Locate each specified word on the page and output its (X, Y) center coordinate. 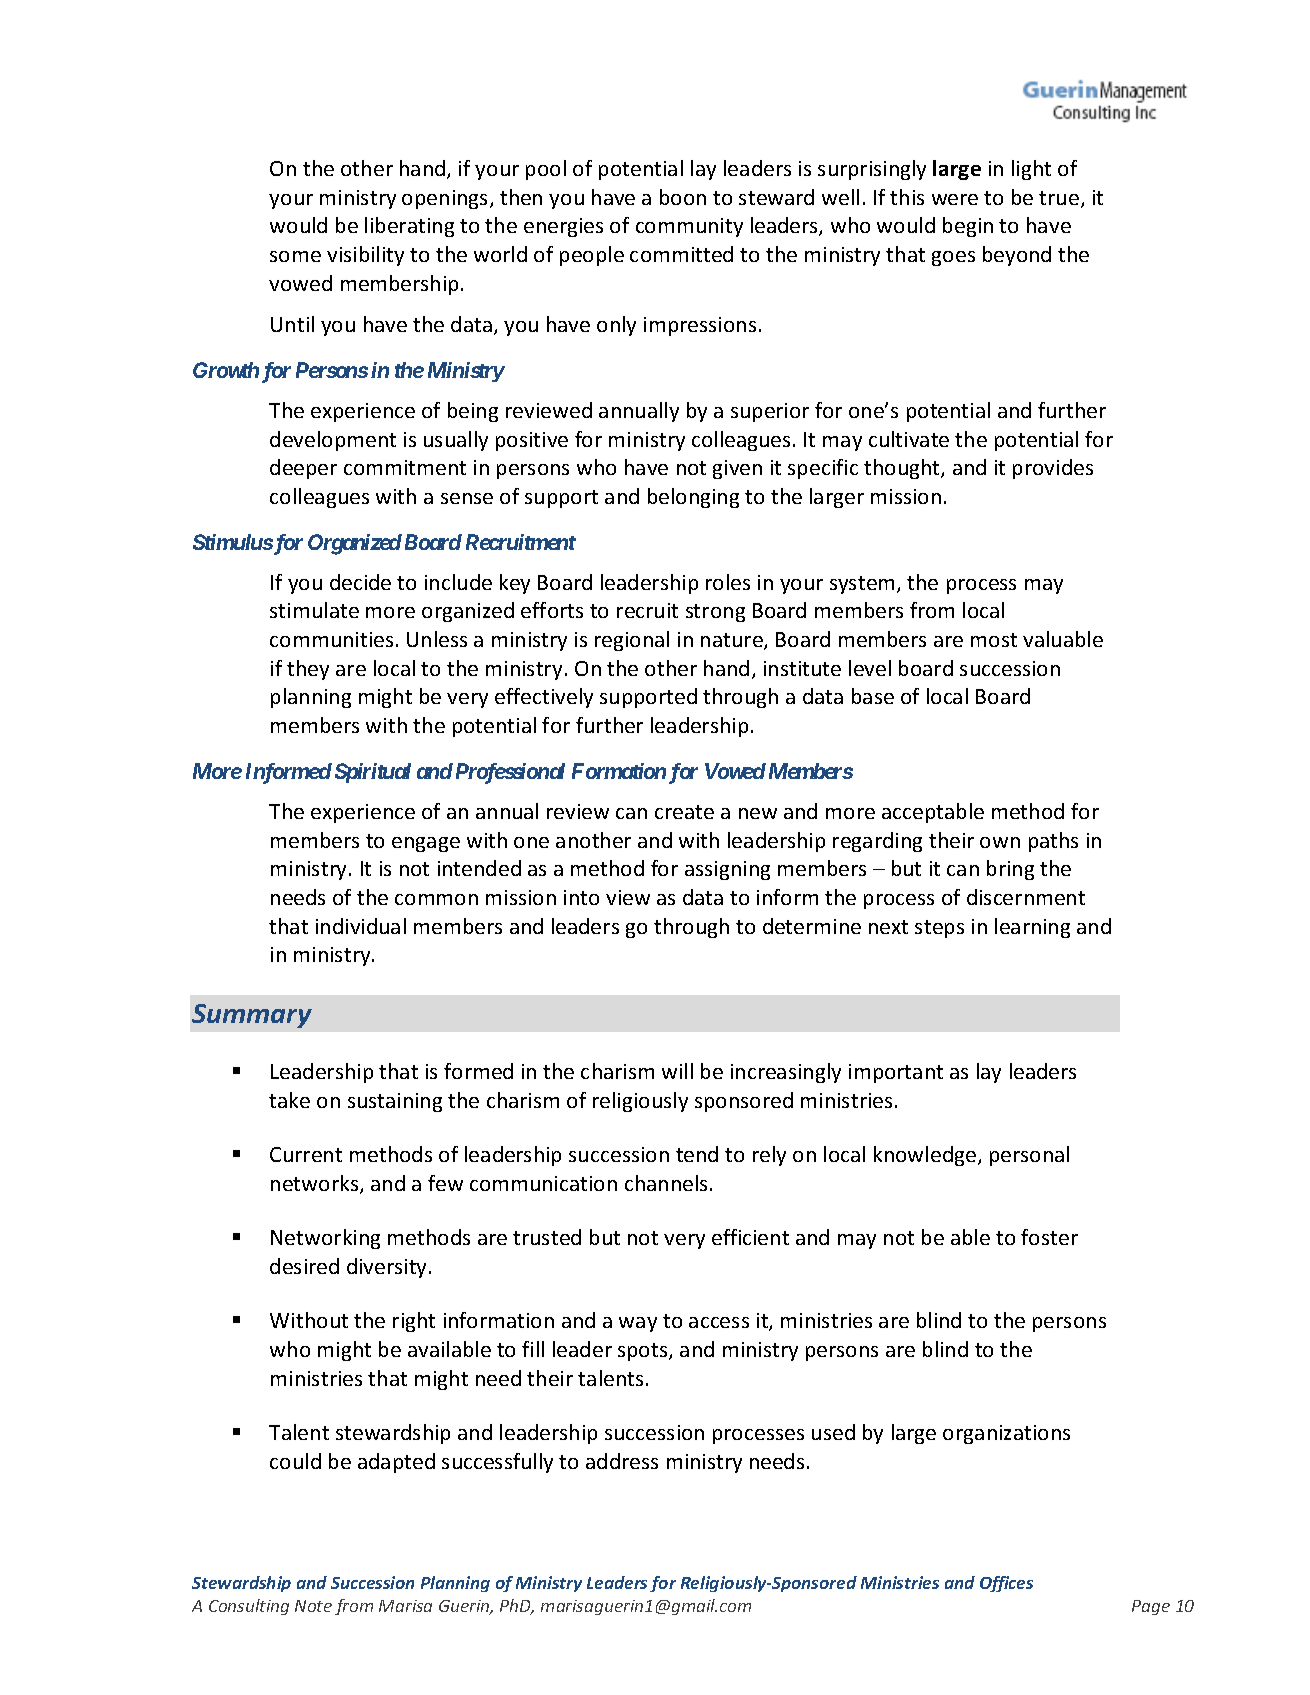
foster (1049, 1237)
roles (728, 582)
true (1059, 198)
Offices (1006, 1584)
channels (666, 1183)
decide (360, 582)
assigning (727, 870)
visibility (365, 256)
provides (1053, 469)
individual (361, 926)
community (689, 227)
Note (313, 1606)
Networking (325, 1239)
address (622, 1461)
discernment (1026, 897)
